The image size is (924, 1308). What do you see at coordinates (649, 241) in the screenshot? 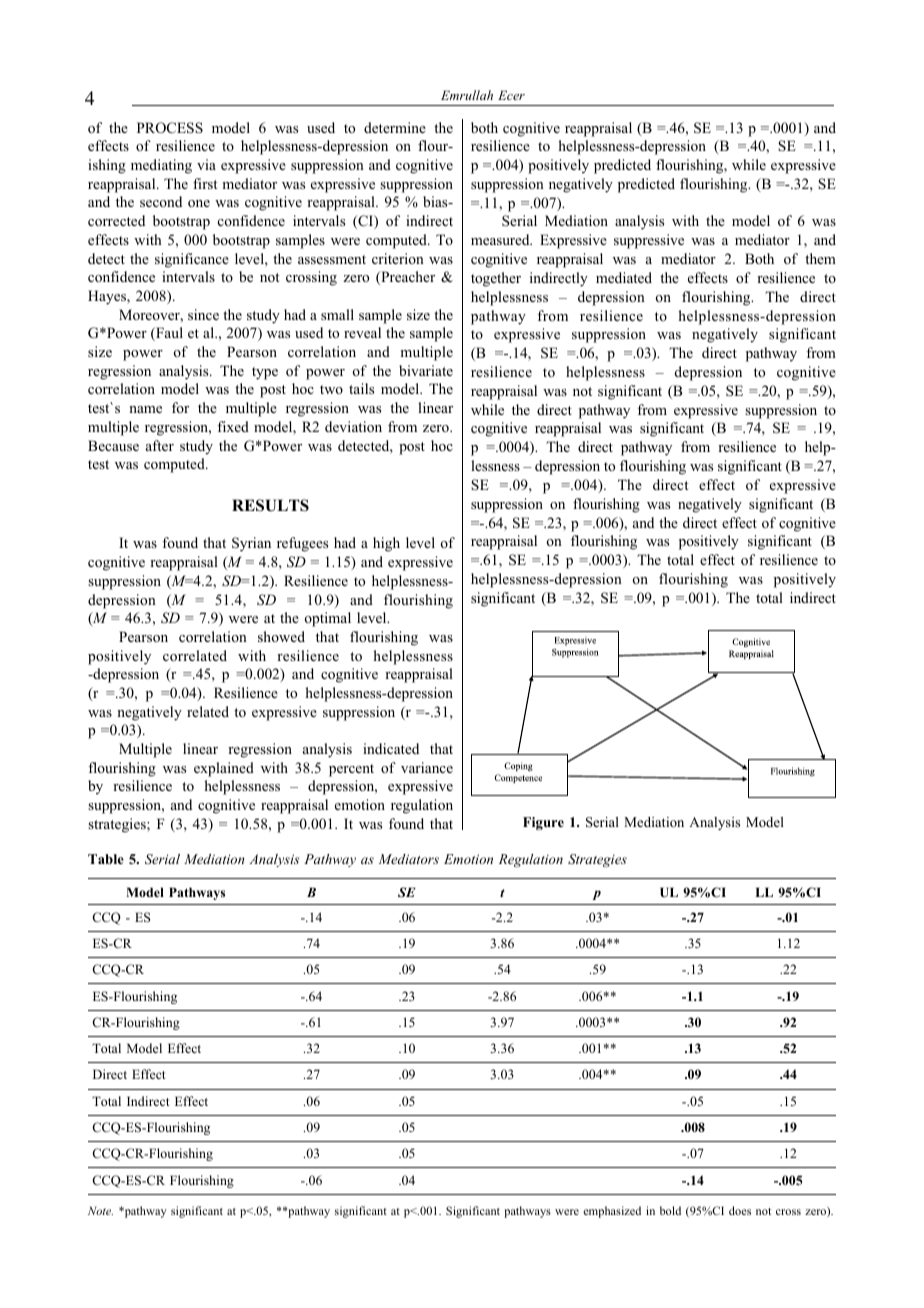
I see `suppressive` at bounding box center [649, 241].
